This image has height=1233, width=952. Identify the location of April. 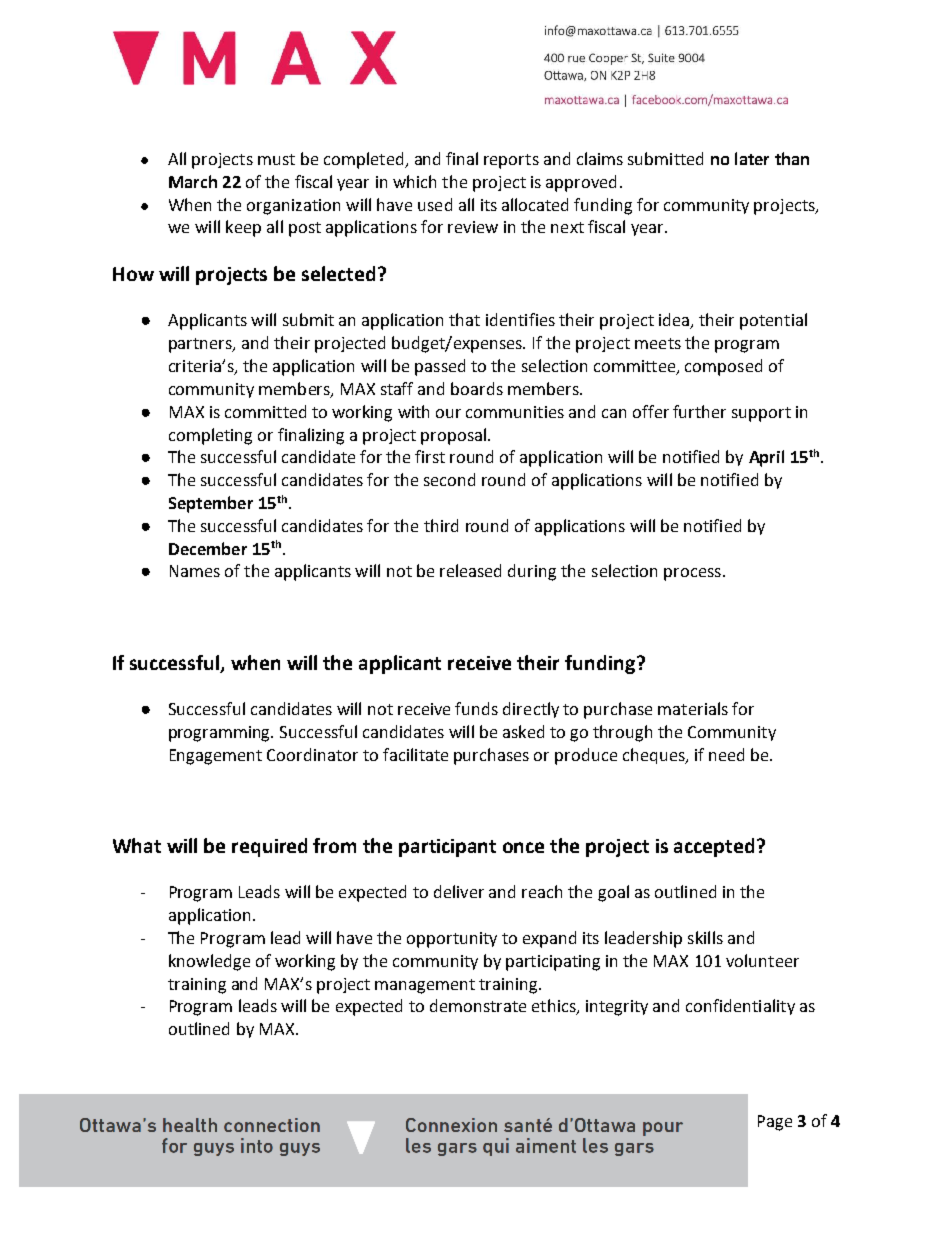
(766, 458).
